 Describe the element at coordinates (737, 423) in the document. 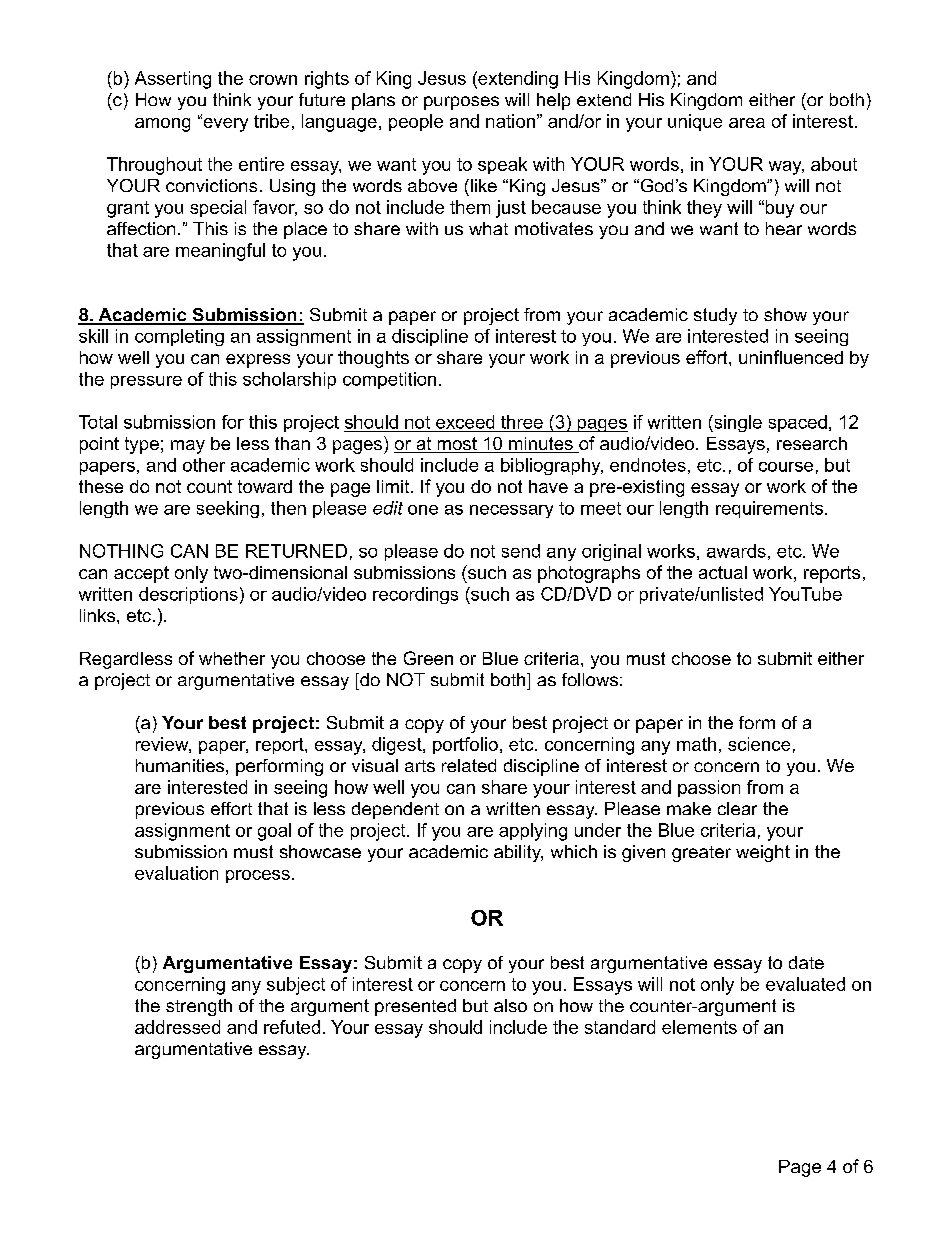

I see `single` at that location.
